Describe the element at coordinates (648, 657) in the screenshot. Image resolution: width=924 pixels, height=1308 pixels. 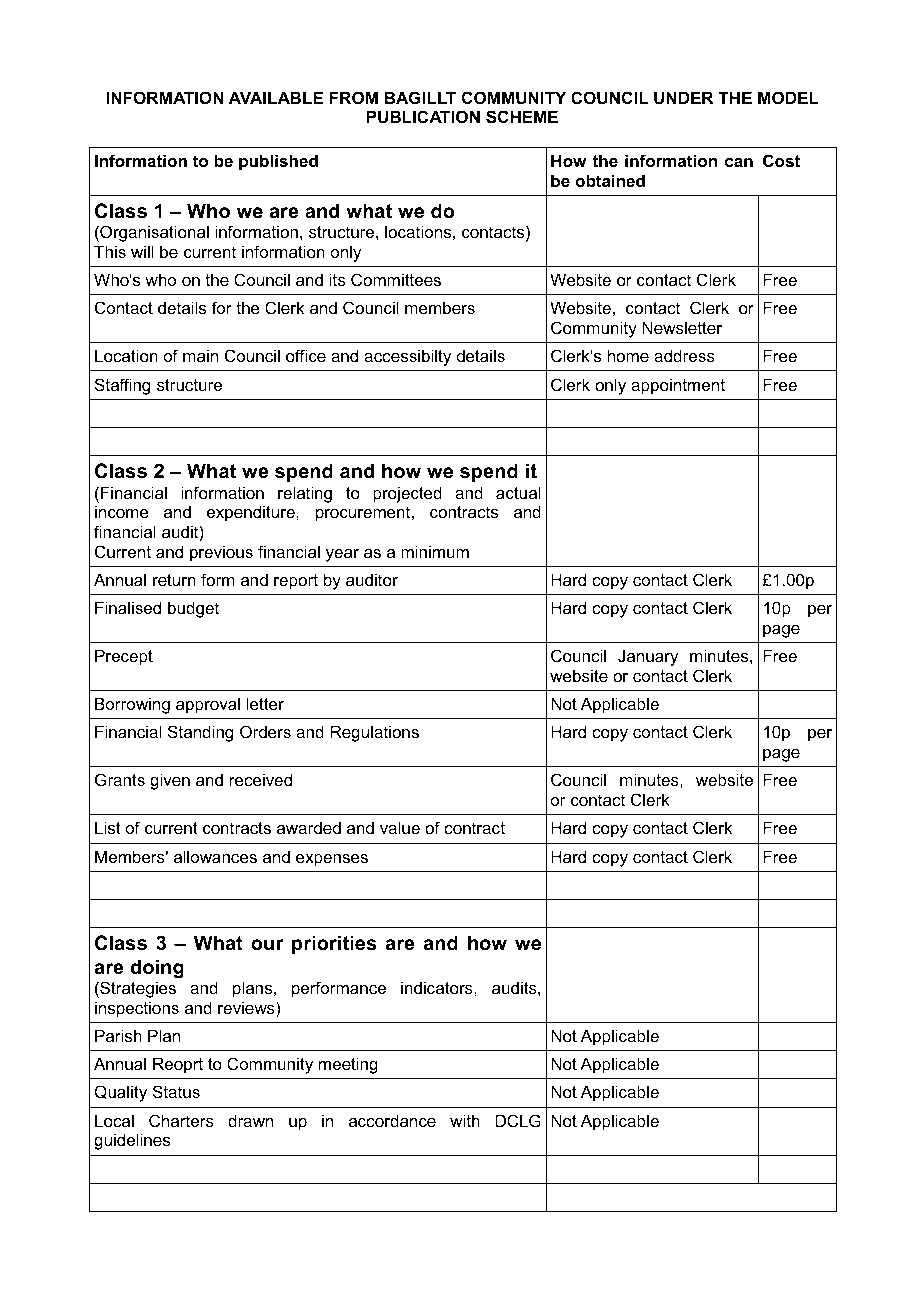
I see `January` at that location.
